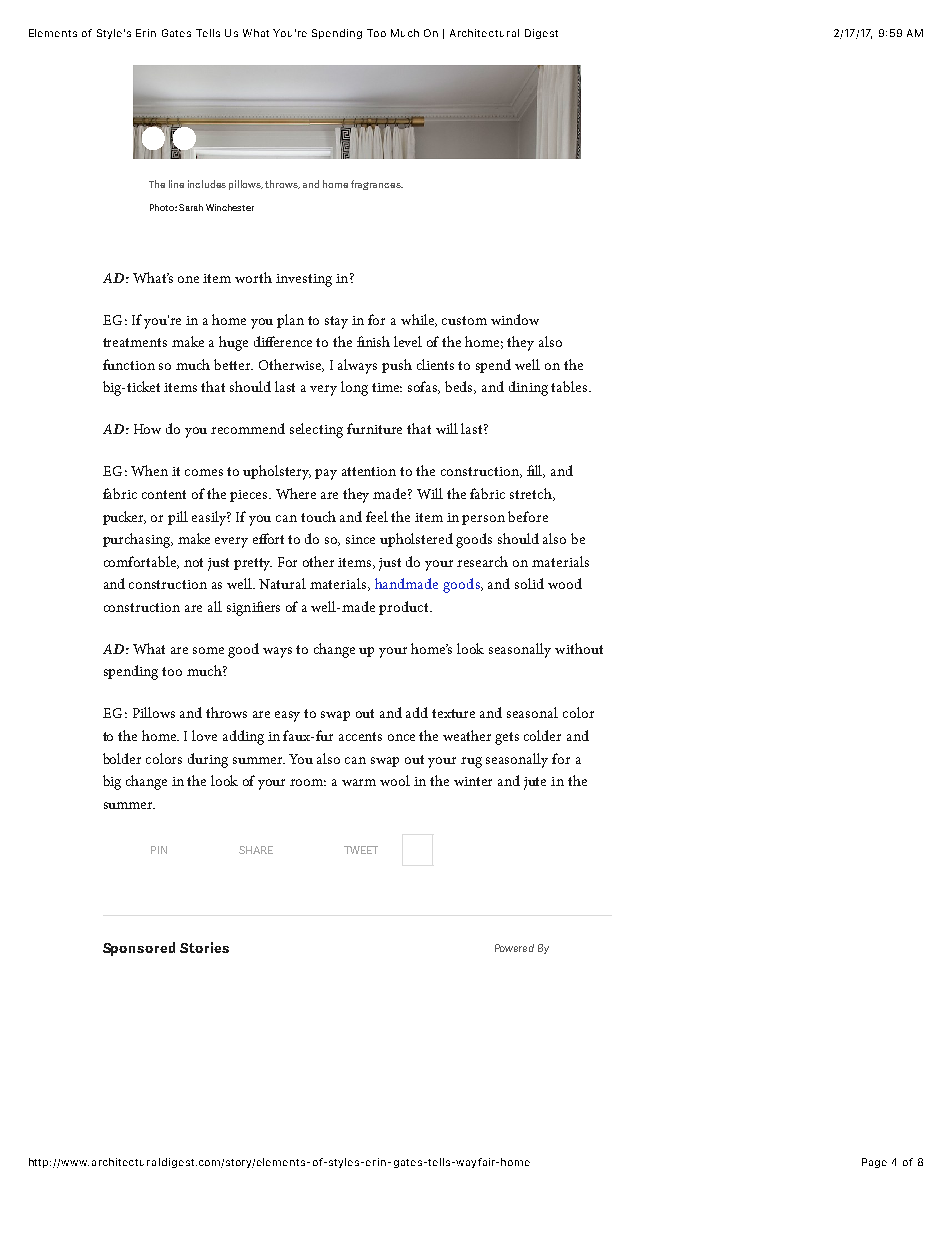 The width and height of the page is (952, 1233). I want to click on Winchester, so click(230, 207).
